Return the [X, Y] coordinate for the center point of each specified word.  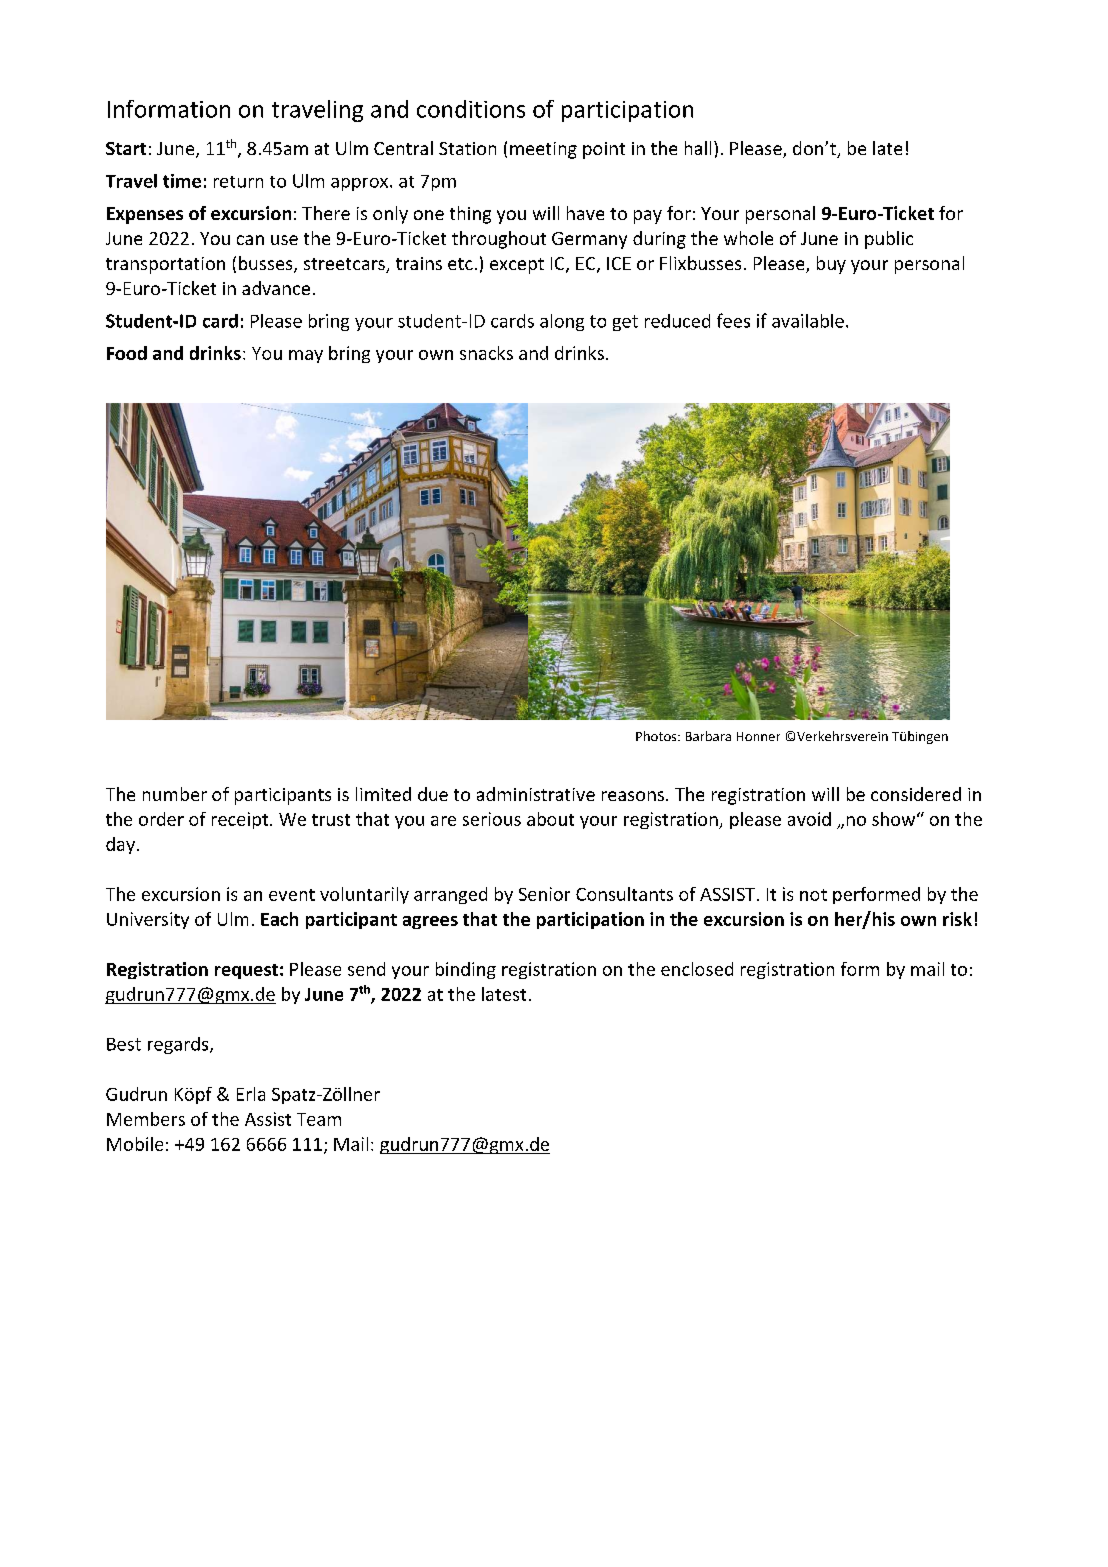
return [238, 182]
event [292, 895]
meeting [543, 150]
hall [698, 148]
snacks [486, 353]
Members [146, 1119]
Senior [544, 894]
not [813, 895]
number [175, 794]
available [808, 321]
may [306, 356]
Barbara [708, 736]
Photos [657, 736]
